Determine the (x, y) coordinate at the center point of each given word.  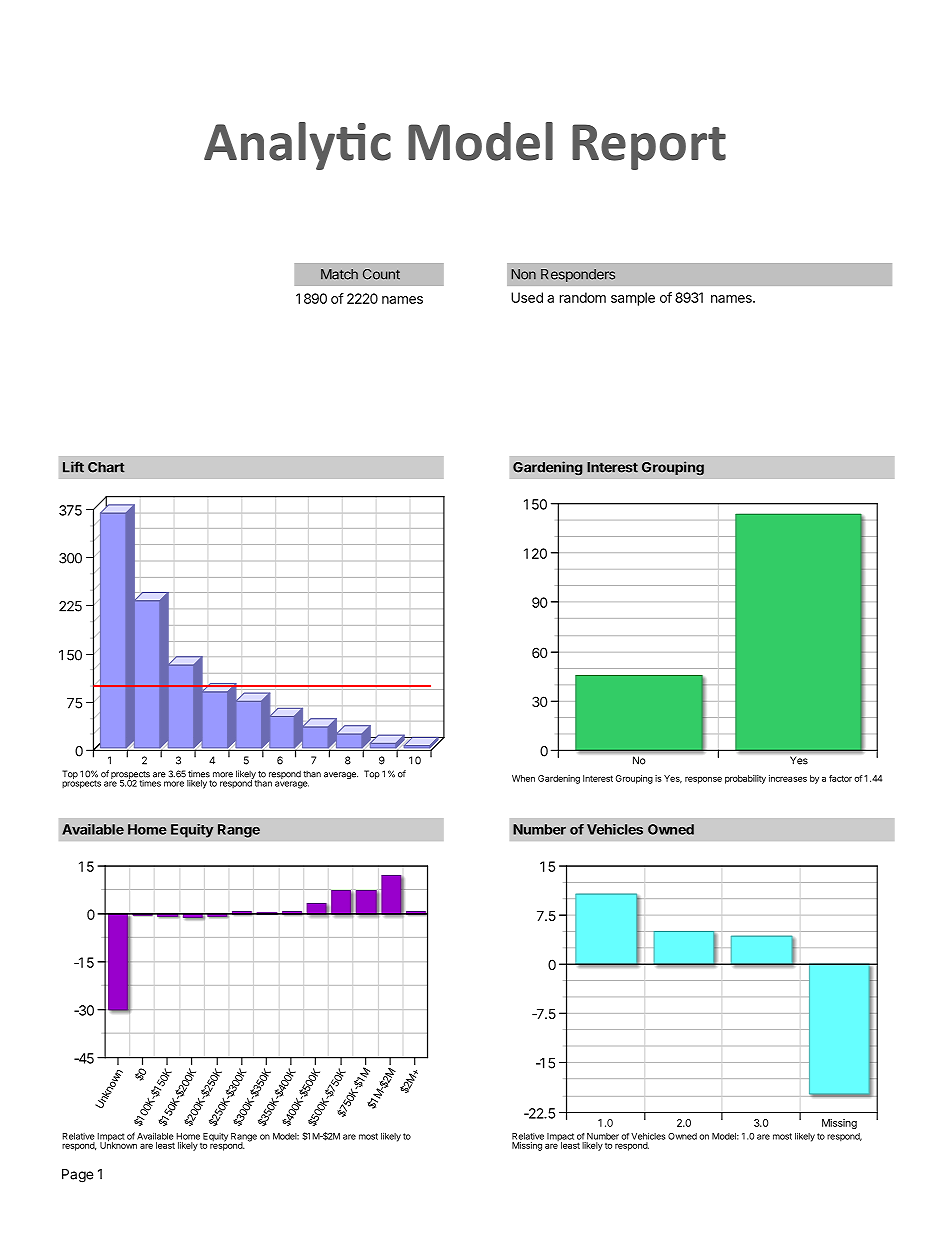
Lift (73, 467)
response (703, 780)
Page (77, 1176)
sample (633, 299)
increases (788, 778)
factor (840, 778)
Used (527, 297)
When (523, 778)
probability (745, 779)
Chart (106, 467)
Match (339, 274)
